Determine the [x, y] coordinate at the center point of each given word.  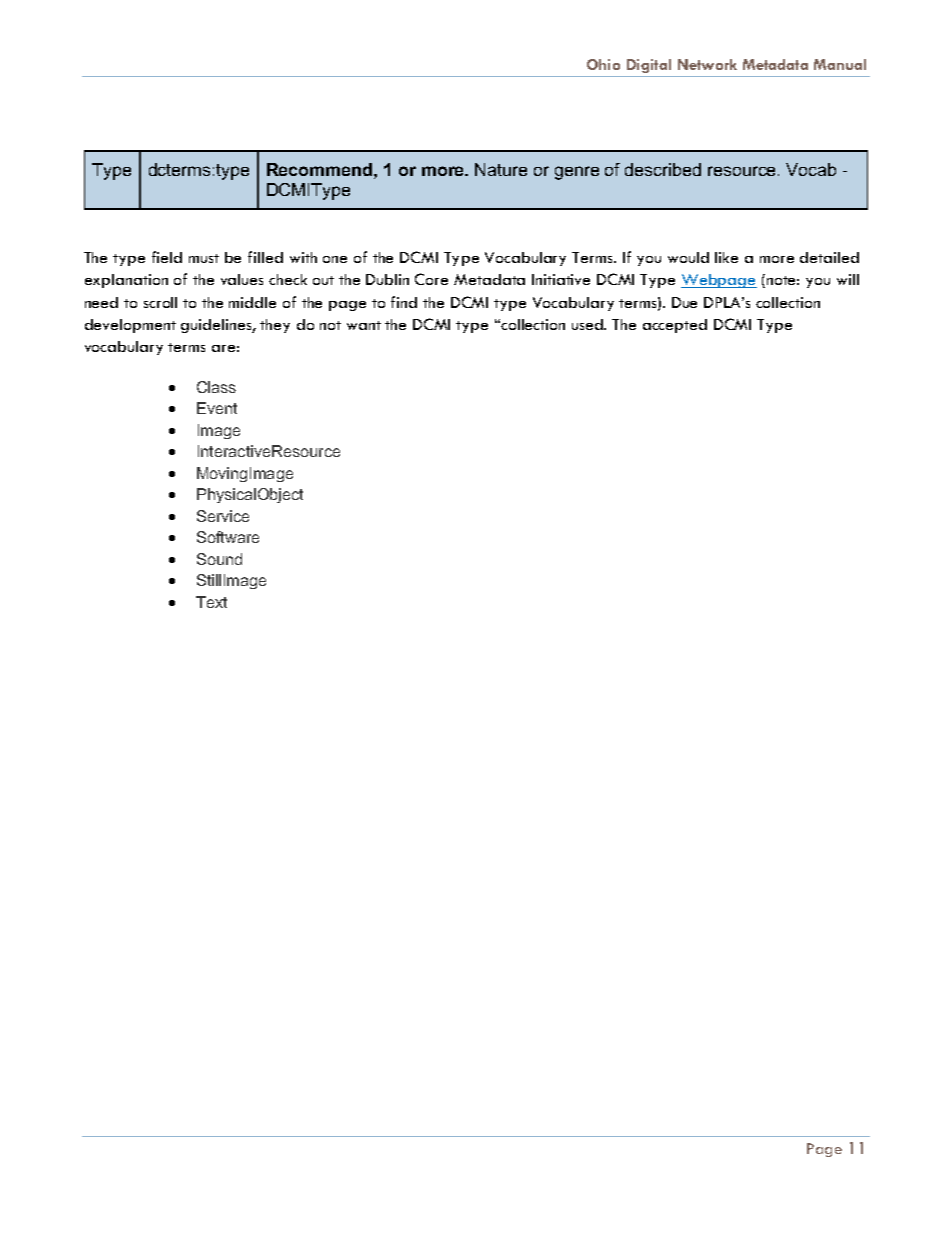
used [588, 324]
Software [228, 537]
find [404, 302]
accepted [675, 326]
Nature [501, 169]
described [663, 169]
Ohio [603, 64]
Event [217, 408]
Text [211, 602]
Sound [219, 559]
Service [223, 516]
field [167, 257]
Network [707, 64]
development [130, 326]
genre [577, 173]
